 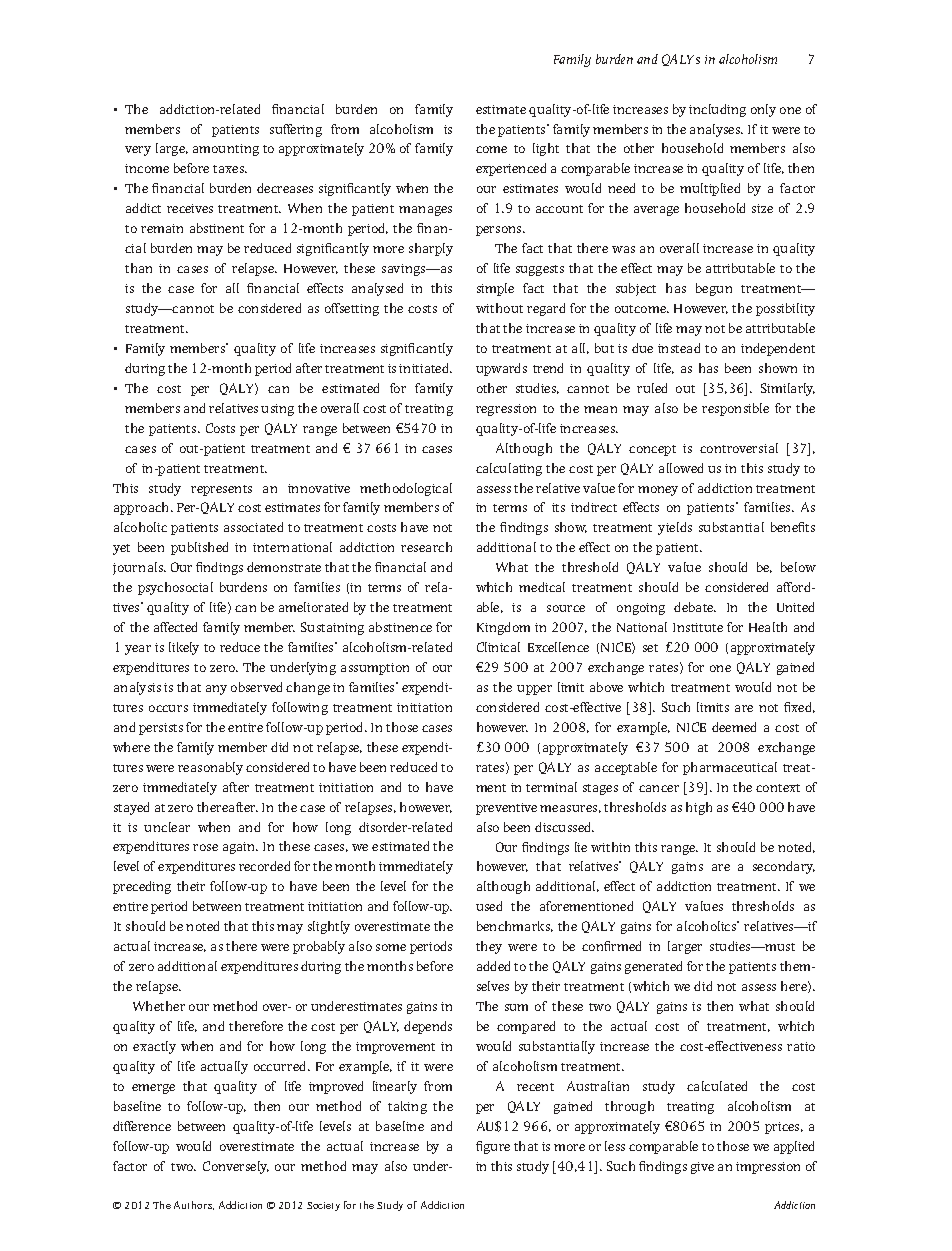 What do you see at coordinates (226, 150) in the screenshot?
I see `amounting` at bounding box center [226, 150].
